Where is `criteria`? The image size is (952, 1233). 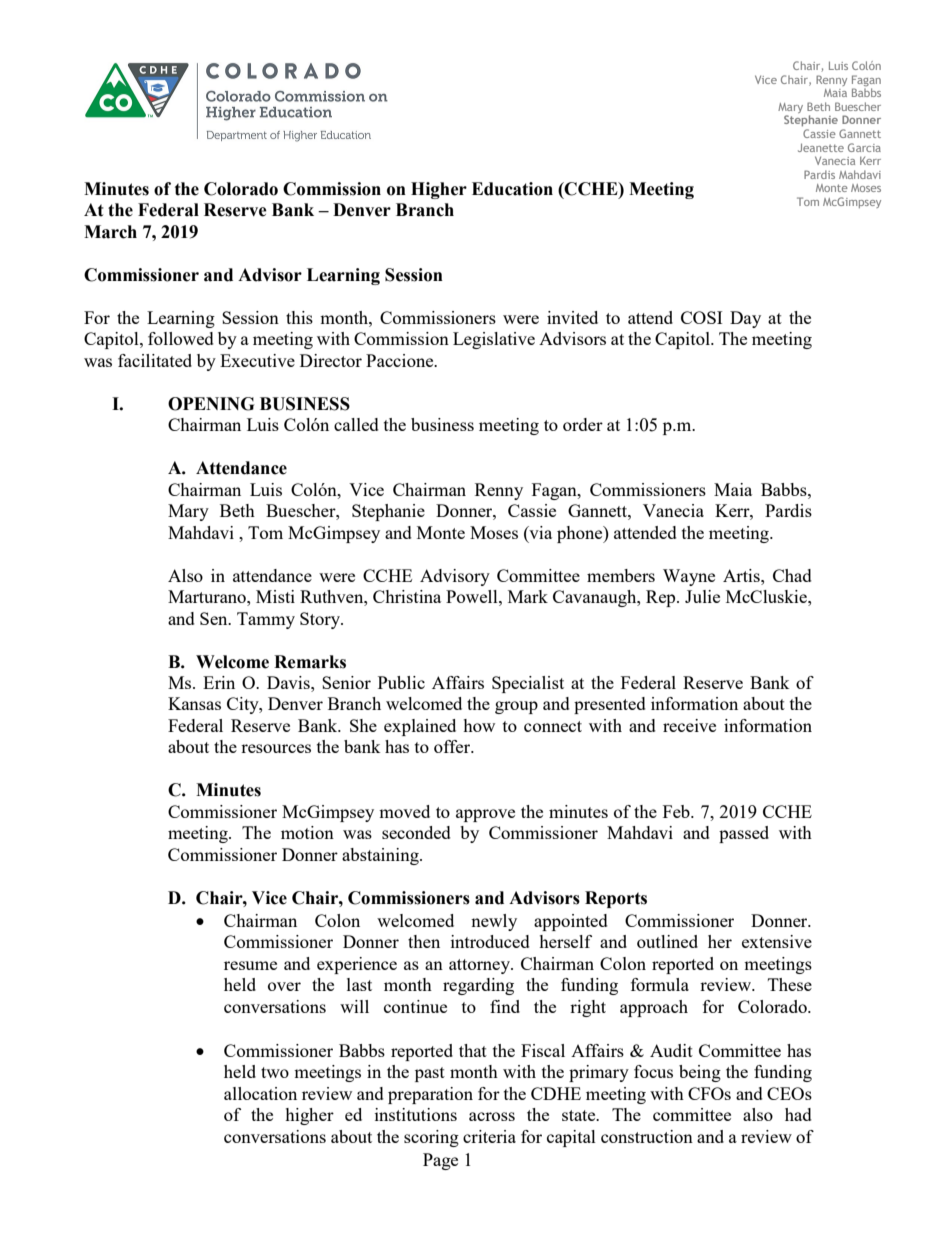
criteria is located at coordinates (489, 1136).
